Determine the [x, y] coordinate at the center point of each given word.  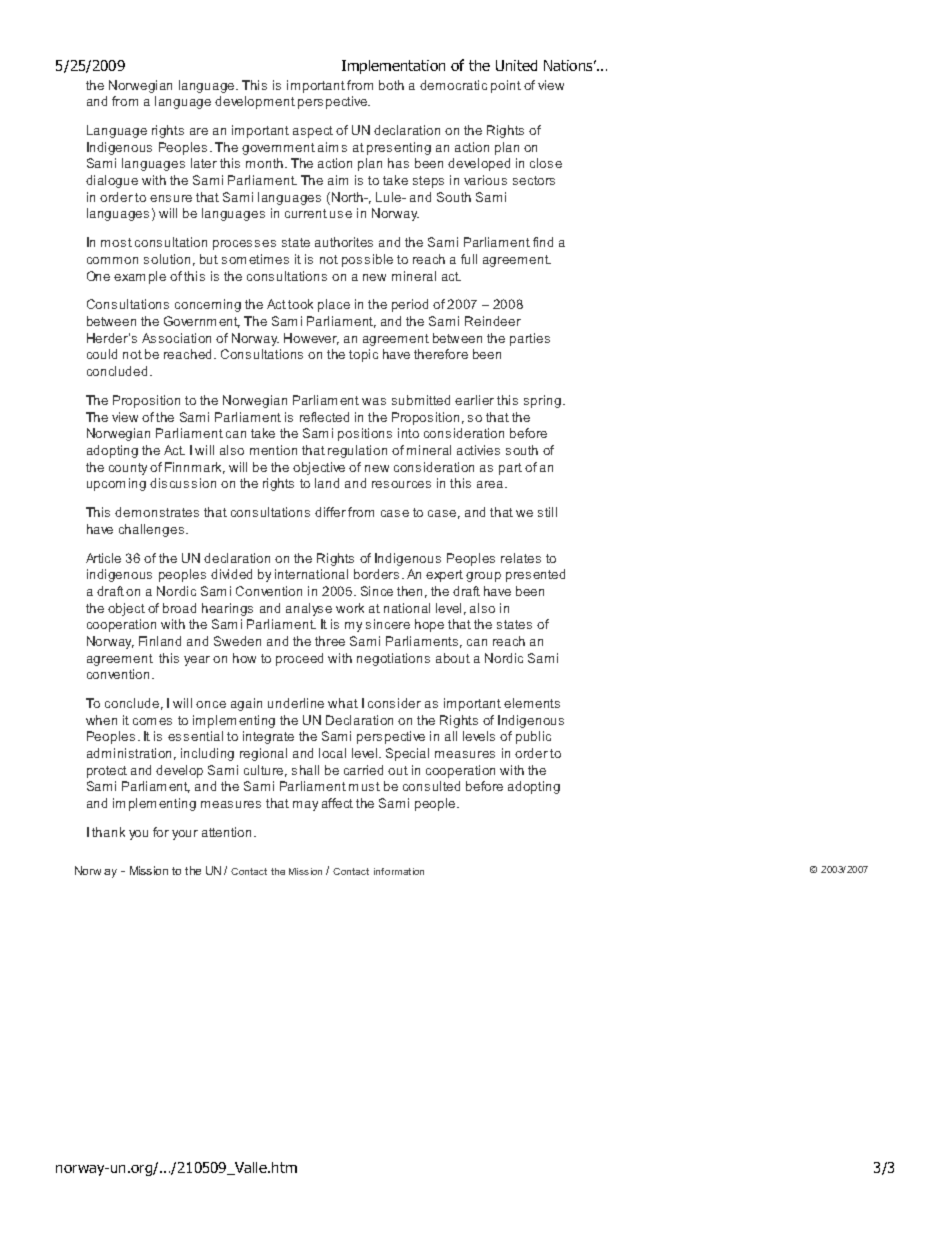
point [506, 86]
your [185, 835]
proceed [299, 659]
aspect [313, 132]
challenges [153, 530]
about [453, 658]
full [469, 259]
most [116, 242]
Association [176, 338]
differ [330, 512]
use [341, 214]
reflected [324, 417]
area [491, 484]
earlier [474, 400]
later [204, 163]
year [197, 661]
